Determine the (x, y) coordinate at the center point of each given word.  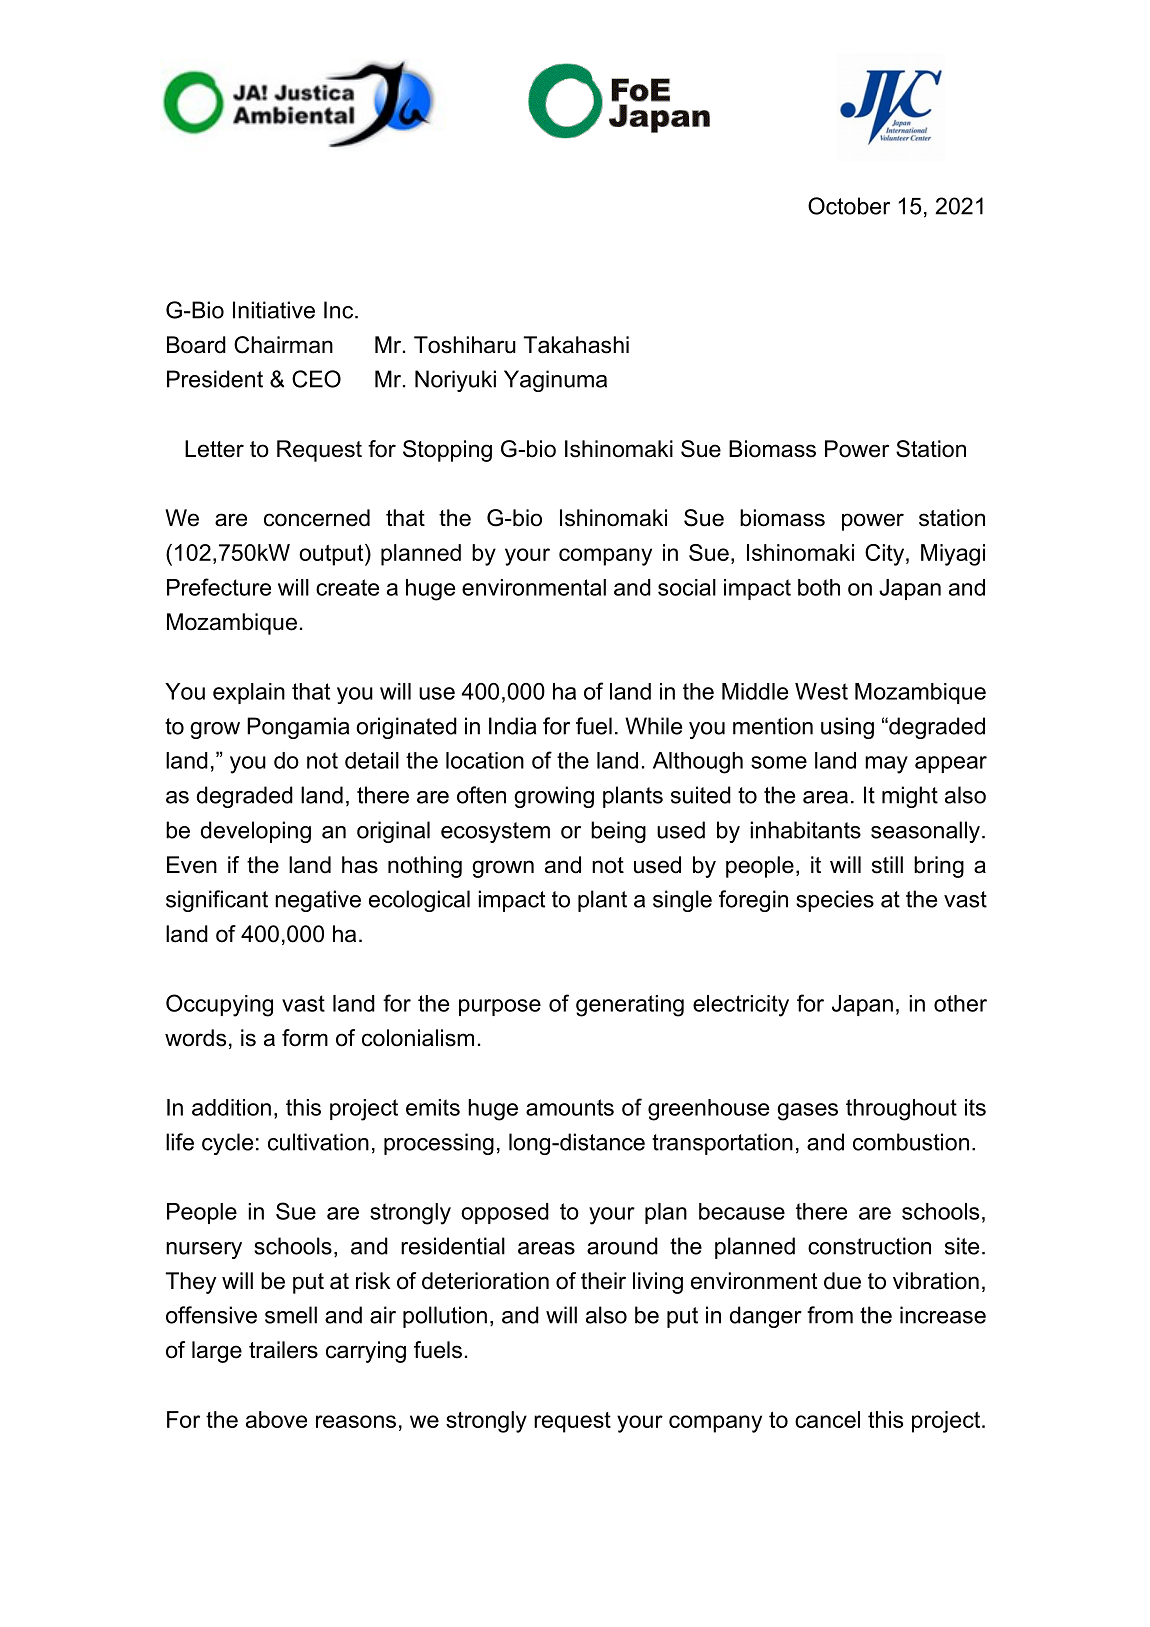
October (849, 206)
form (305, 1038)
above (276, 1419)
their (603, 1281)
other (960, 1003)
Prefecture (219, 587)
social (687, 587)
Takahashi (576, 345)
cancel (827, 1419)
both (819, 587)
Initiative (274, 310)
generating (630, 1006)
